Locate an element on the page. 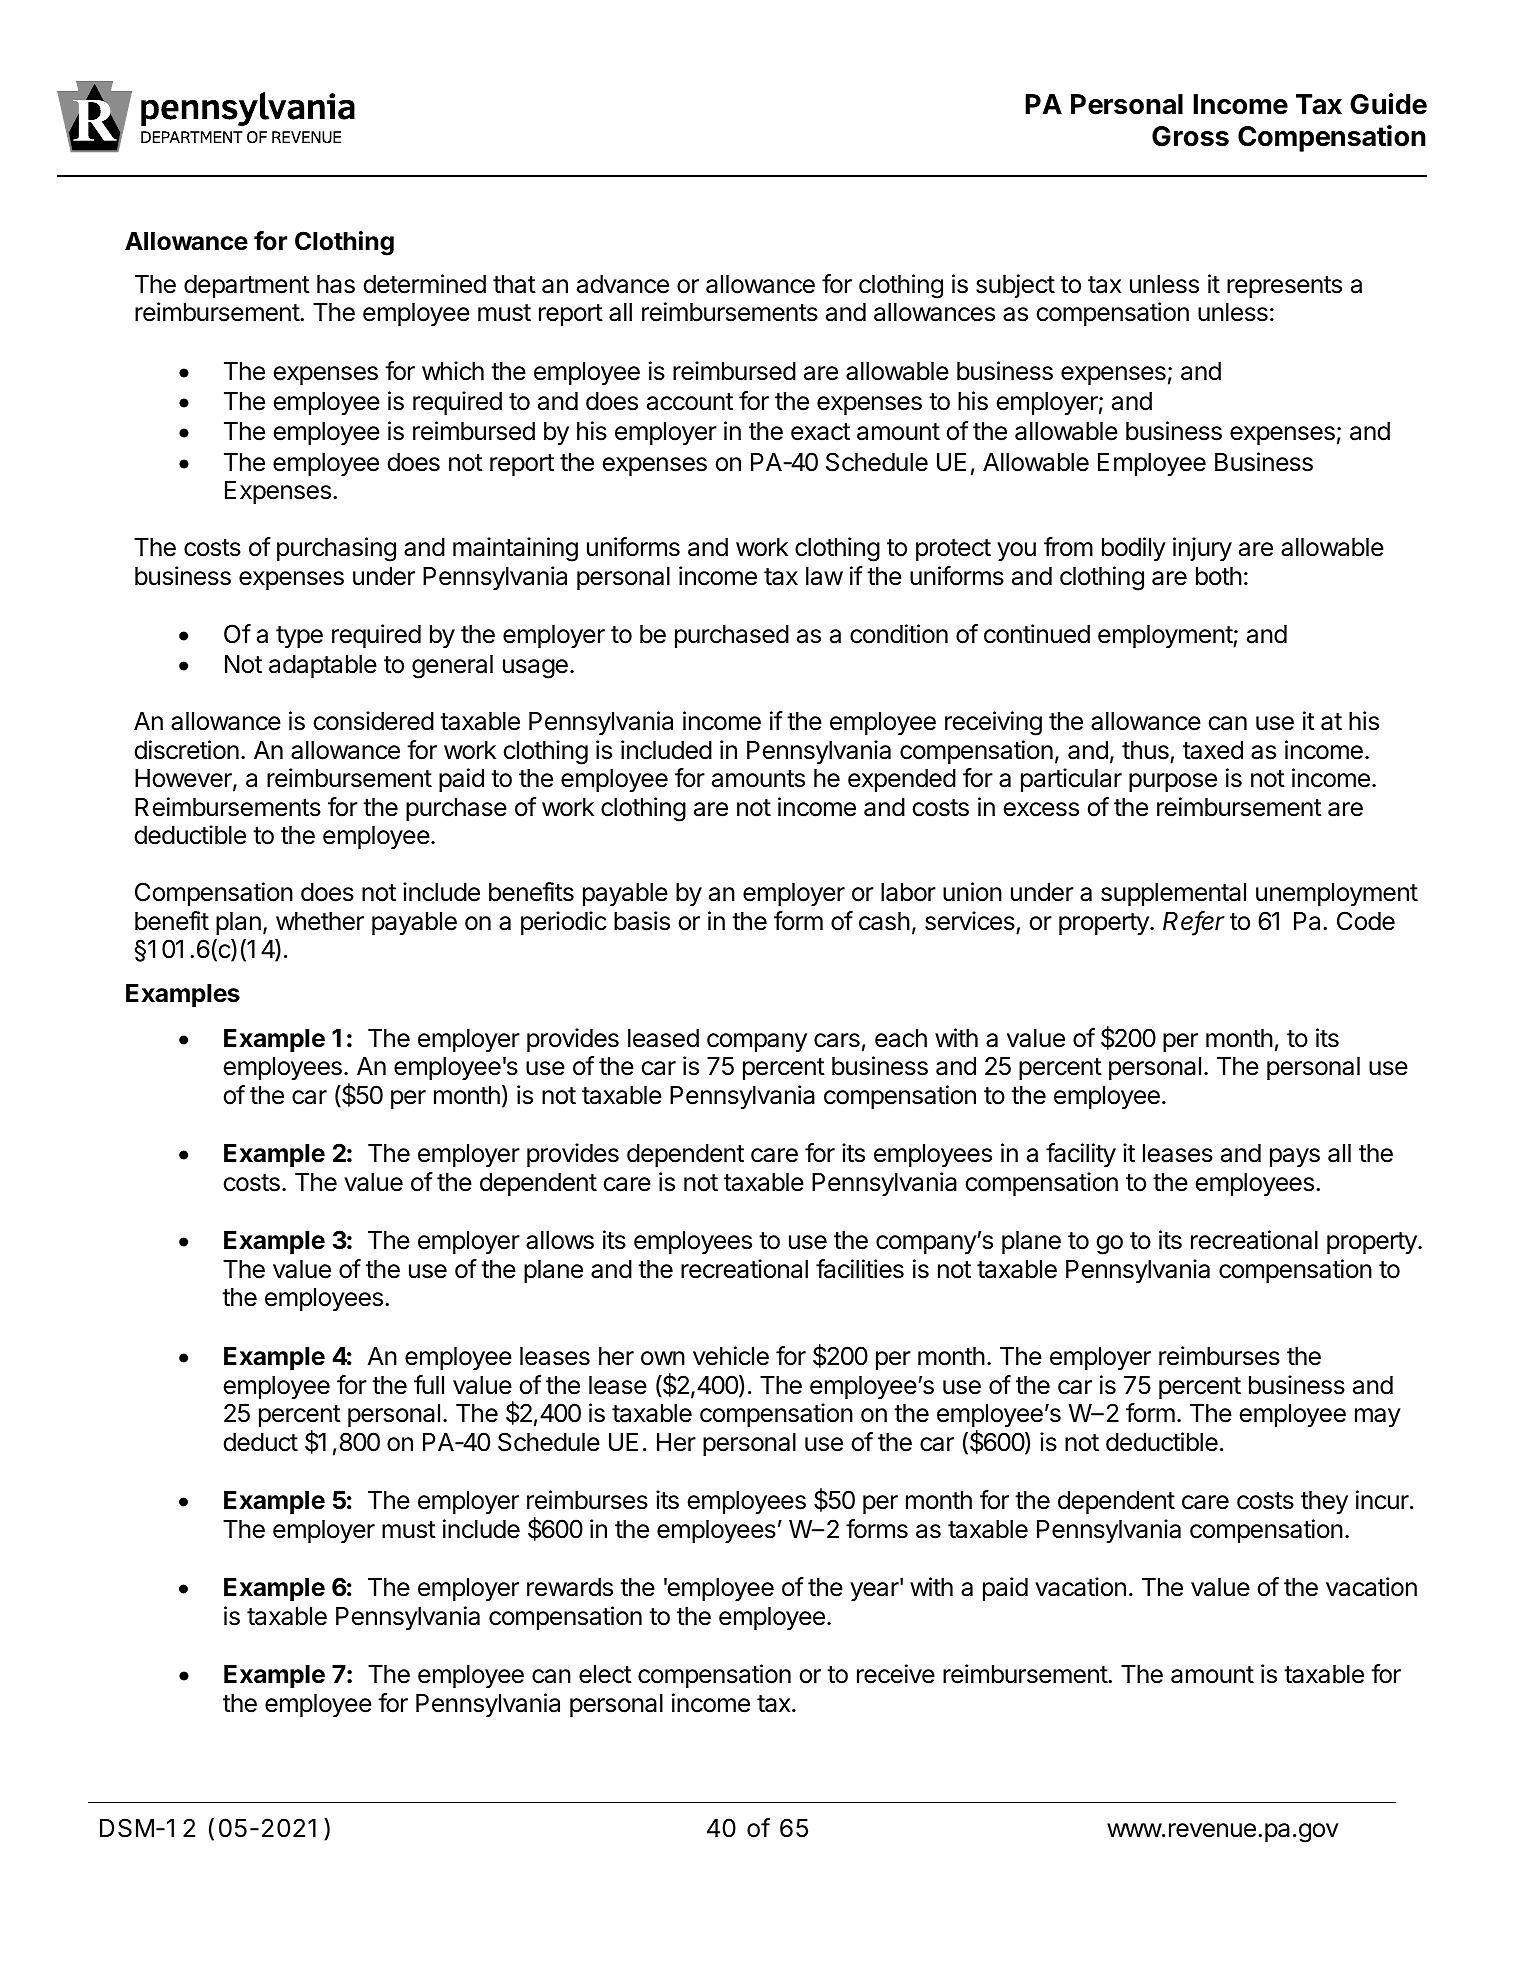 The image size is (1516, 1962). department is located at coordinates (247, 286).
